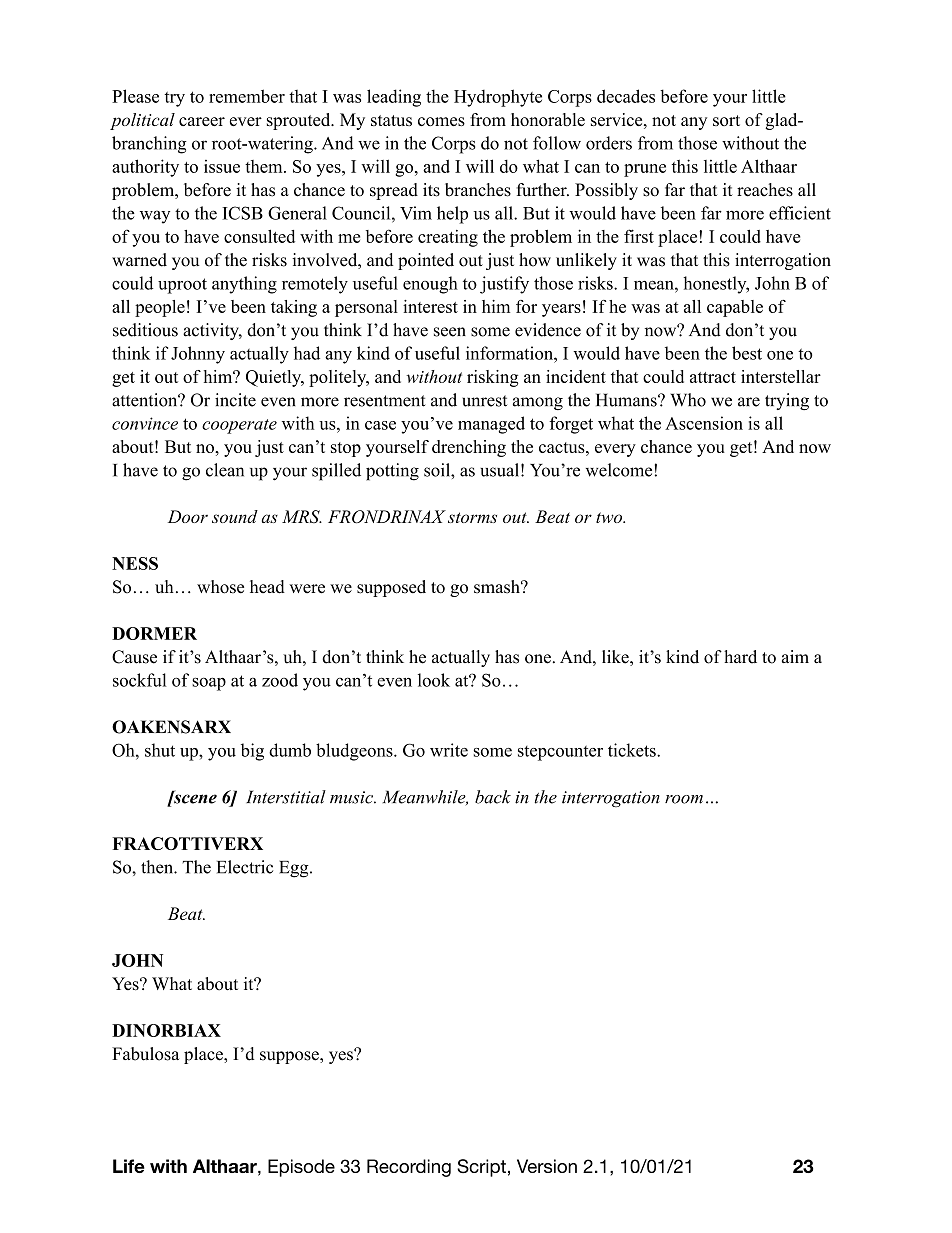 The height and width of the document is (1233, 952). Describe the element at coordinates (493, 797) in the document. I see `back` at that location.
